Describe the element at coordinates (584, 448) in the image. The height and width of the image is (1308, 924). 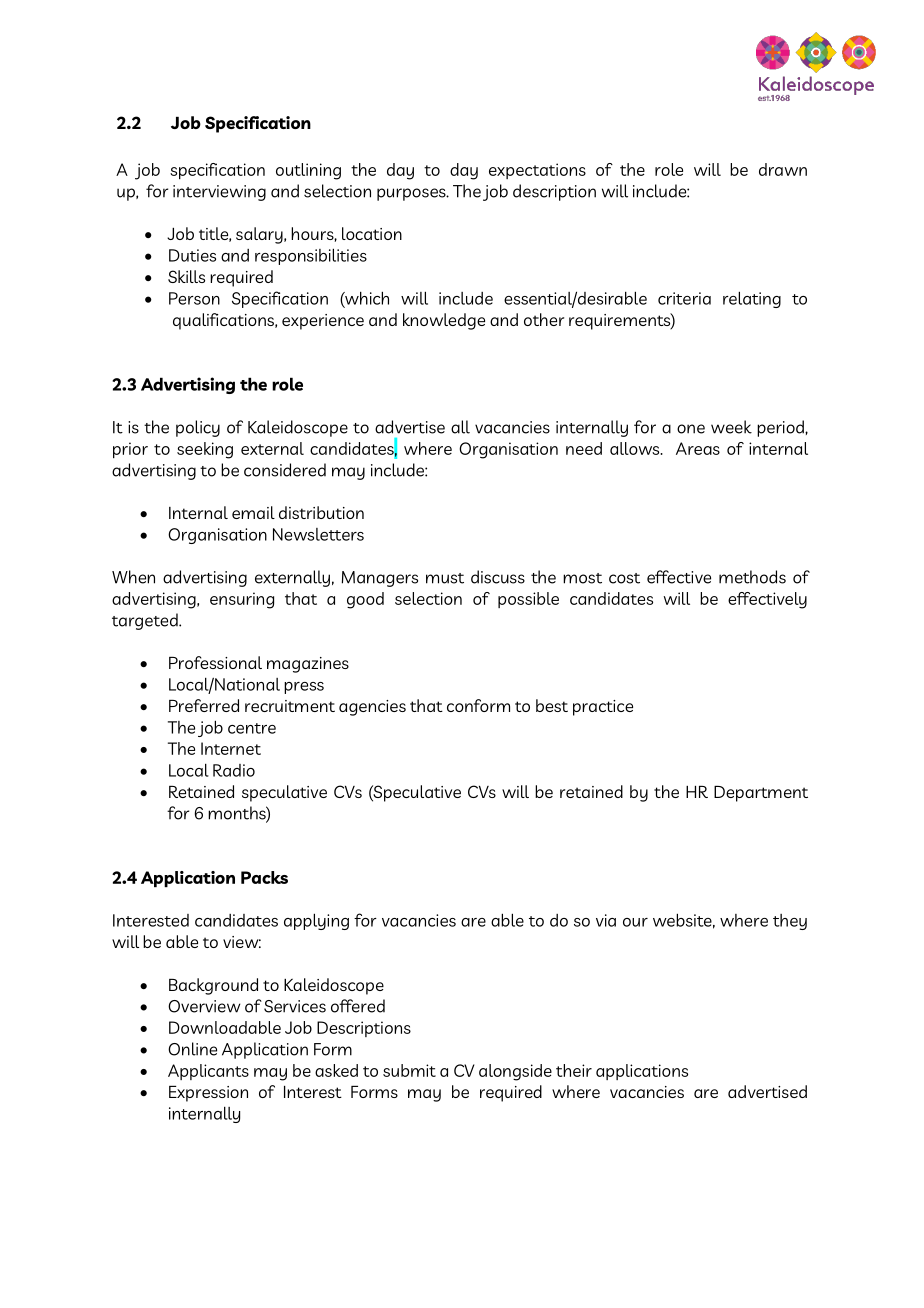
I see `need` at that location.
